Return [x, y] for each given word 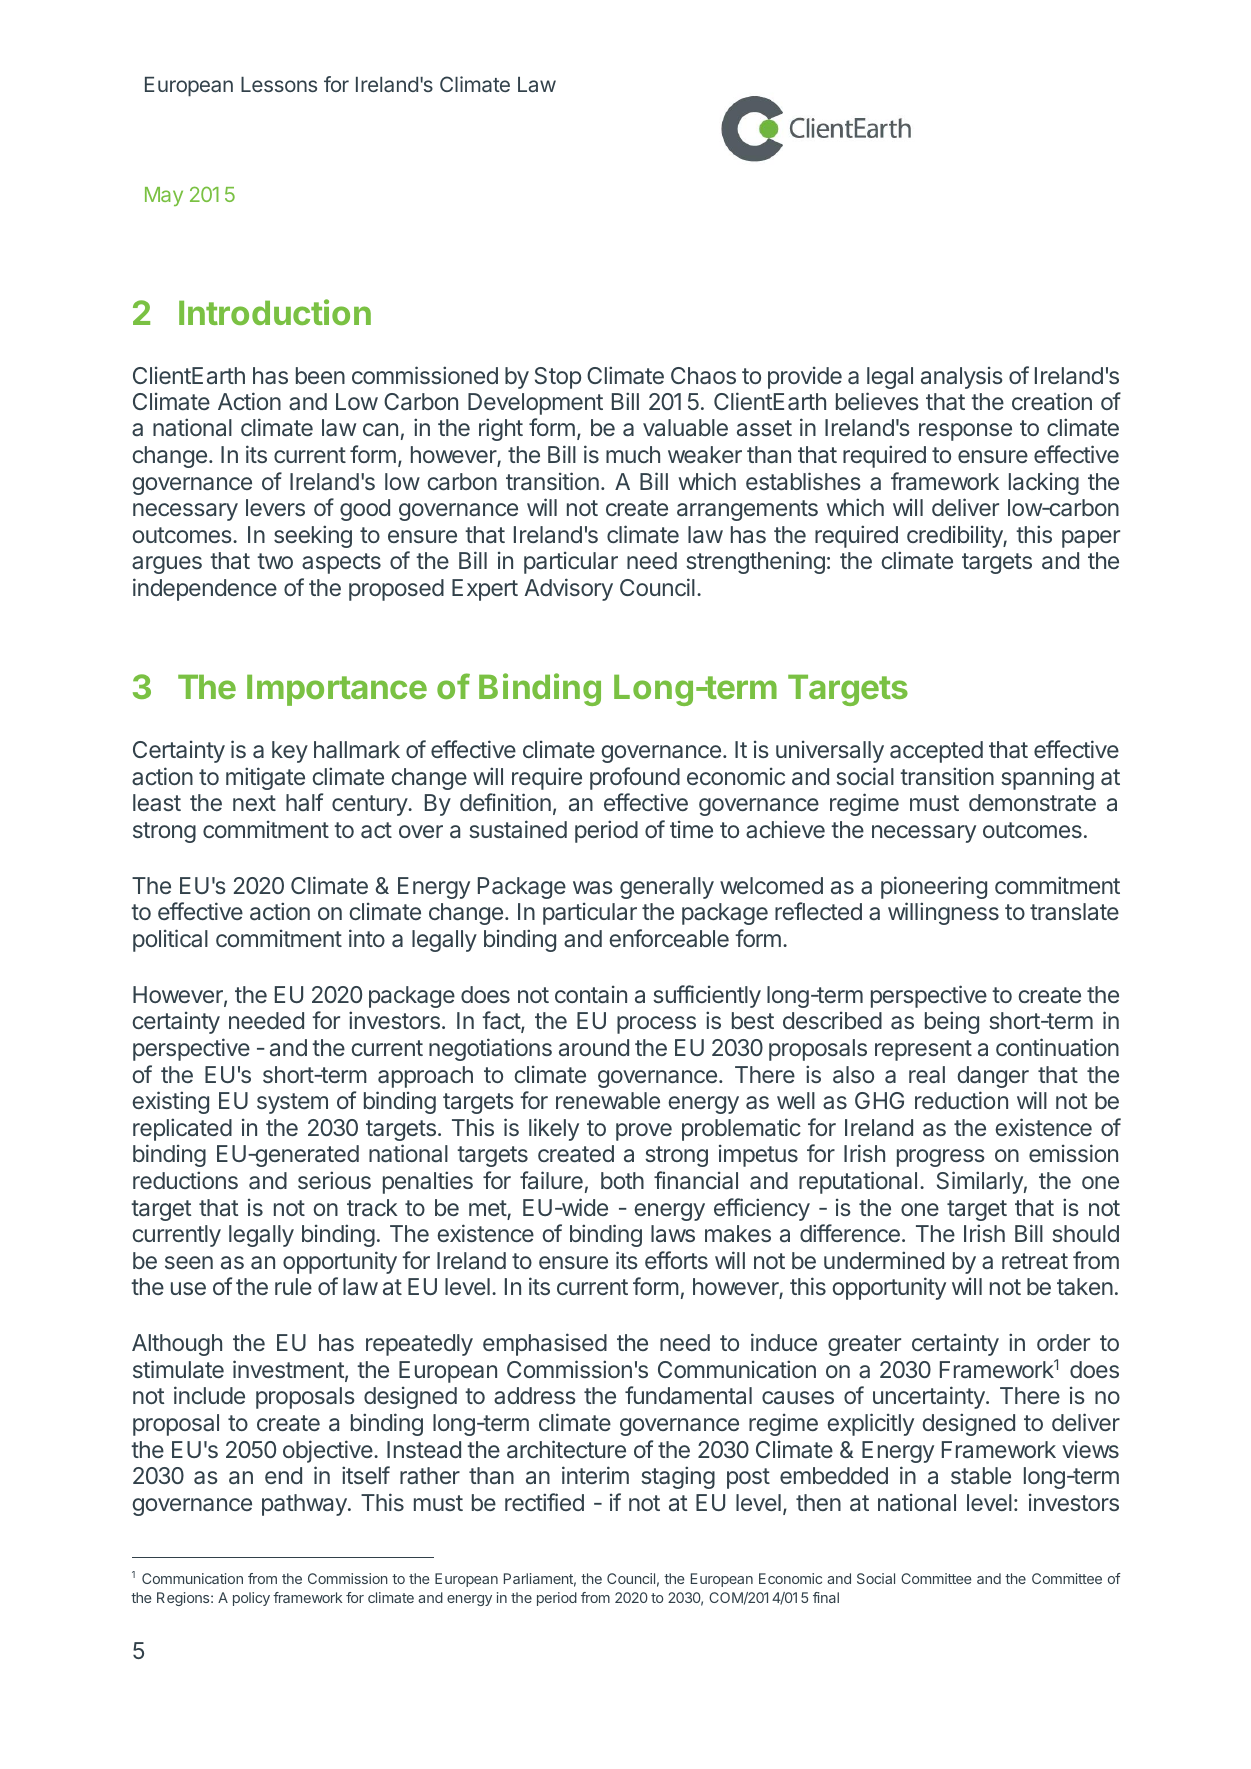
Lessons [279, 84]
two [275, 561]
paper [1091, 539]
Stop [558, 378]
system [292, 1103]
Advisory [569, 589]
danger [993, 1077]
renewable [608, 1101]
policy [251, 1599]
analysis [962, 377]
